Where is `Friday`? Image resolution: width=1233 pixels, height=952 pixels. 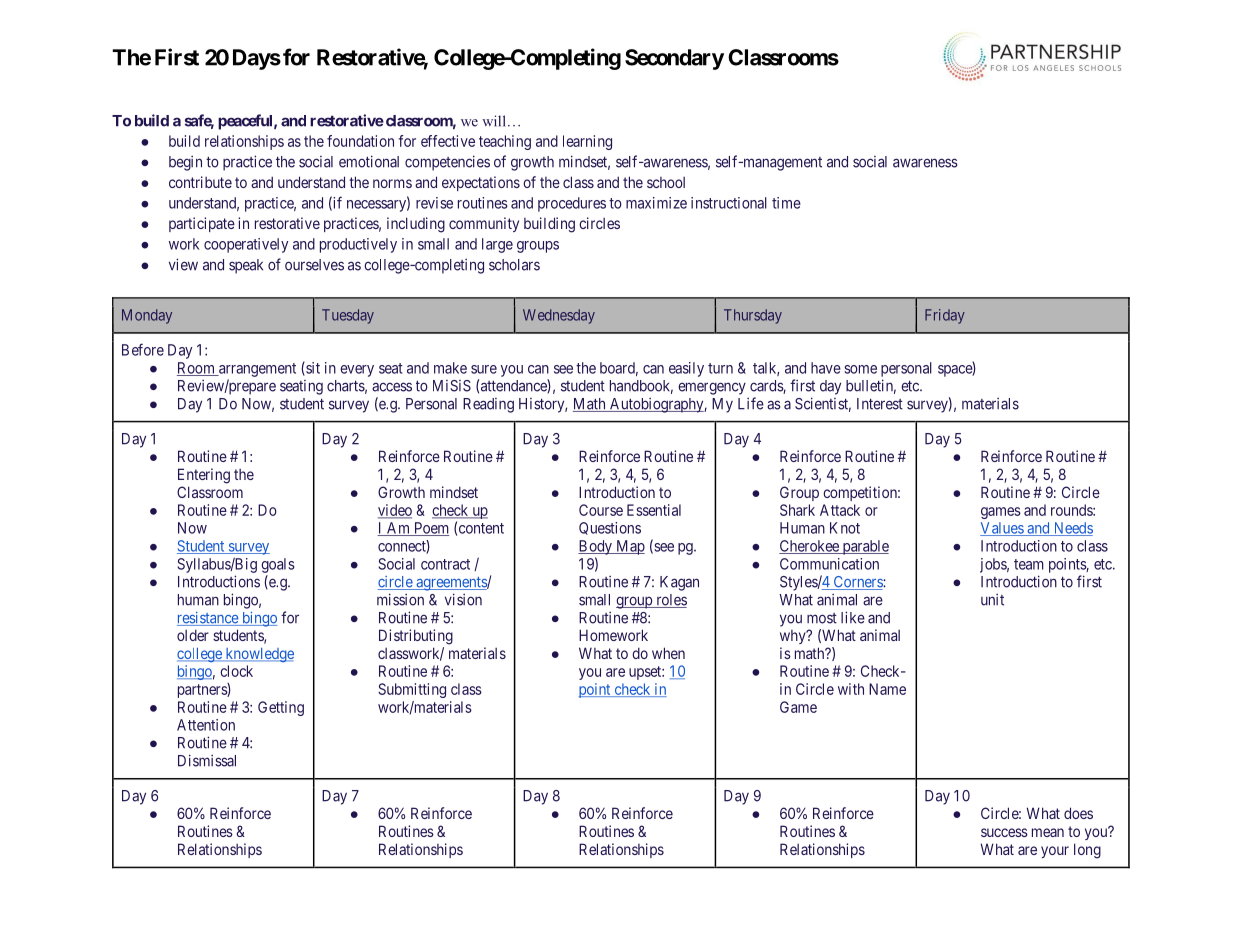
Friday is located at coordinates (945, 316).
